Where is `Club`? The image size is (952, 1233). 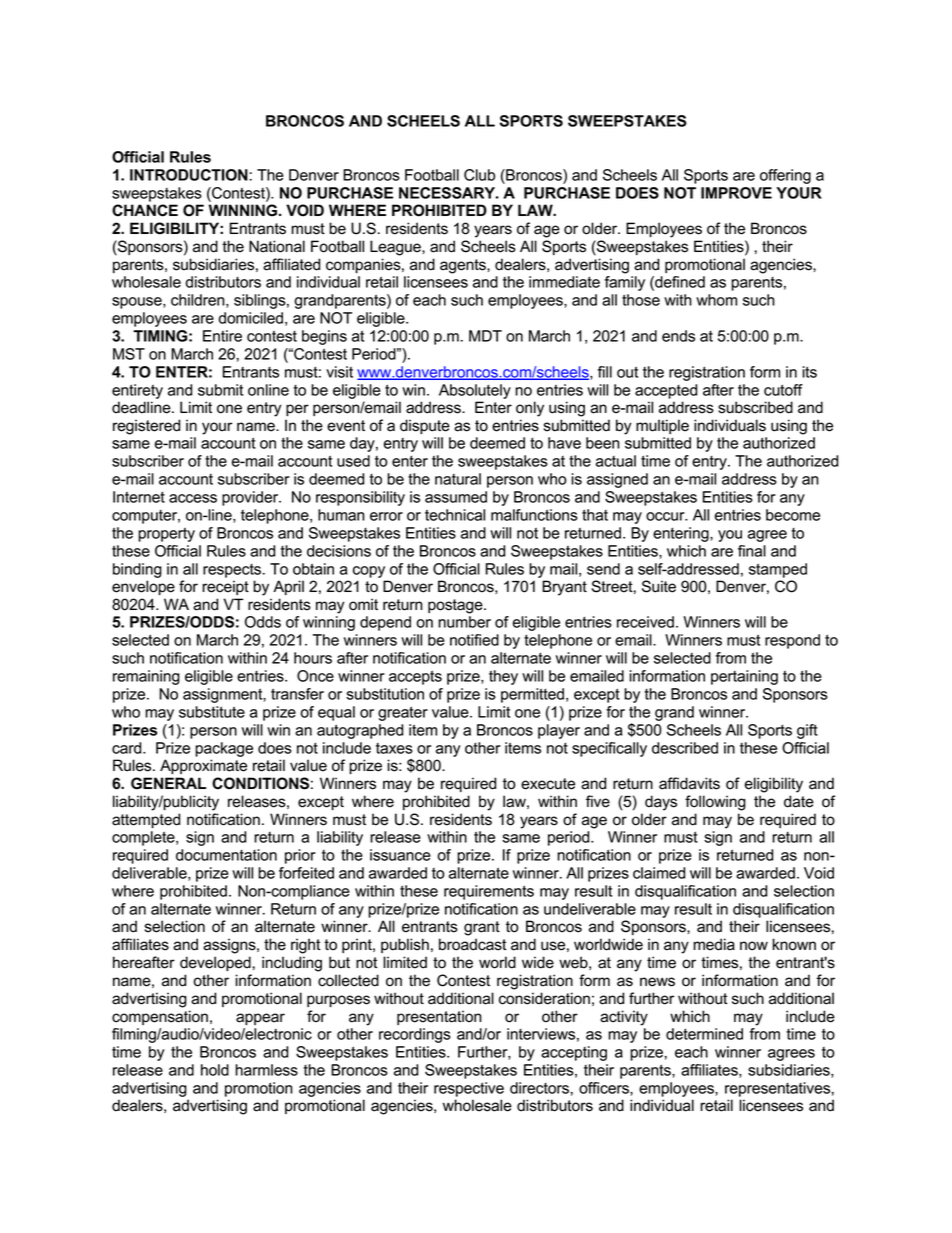 Club is located at coordinates (479, 175).
